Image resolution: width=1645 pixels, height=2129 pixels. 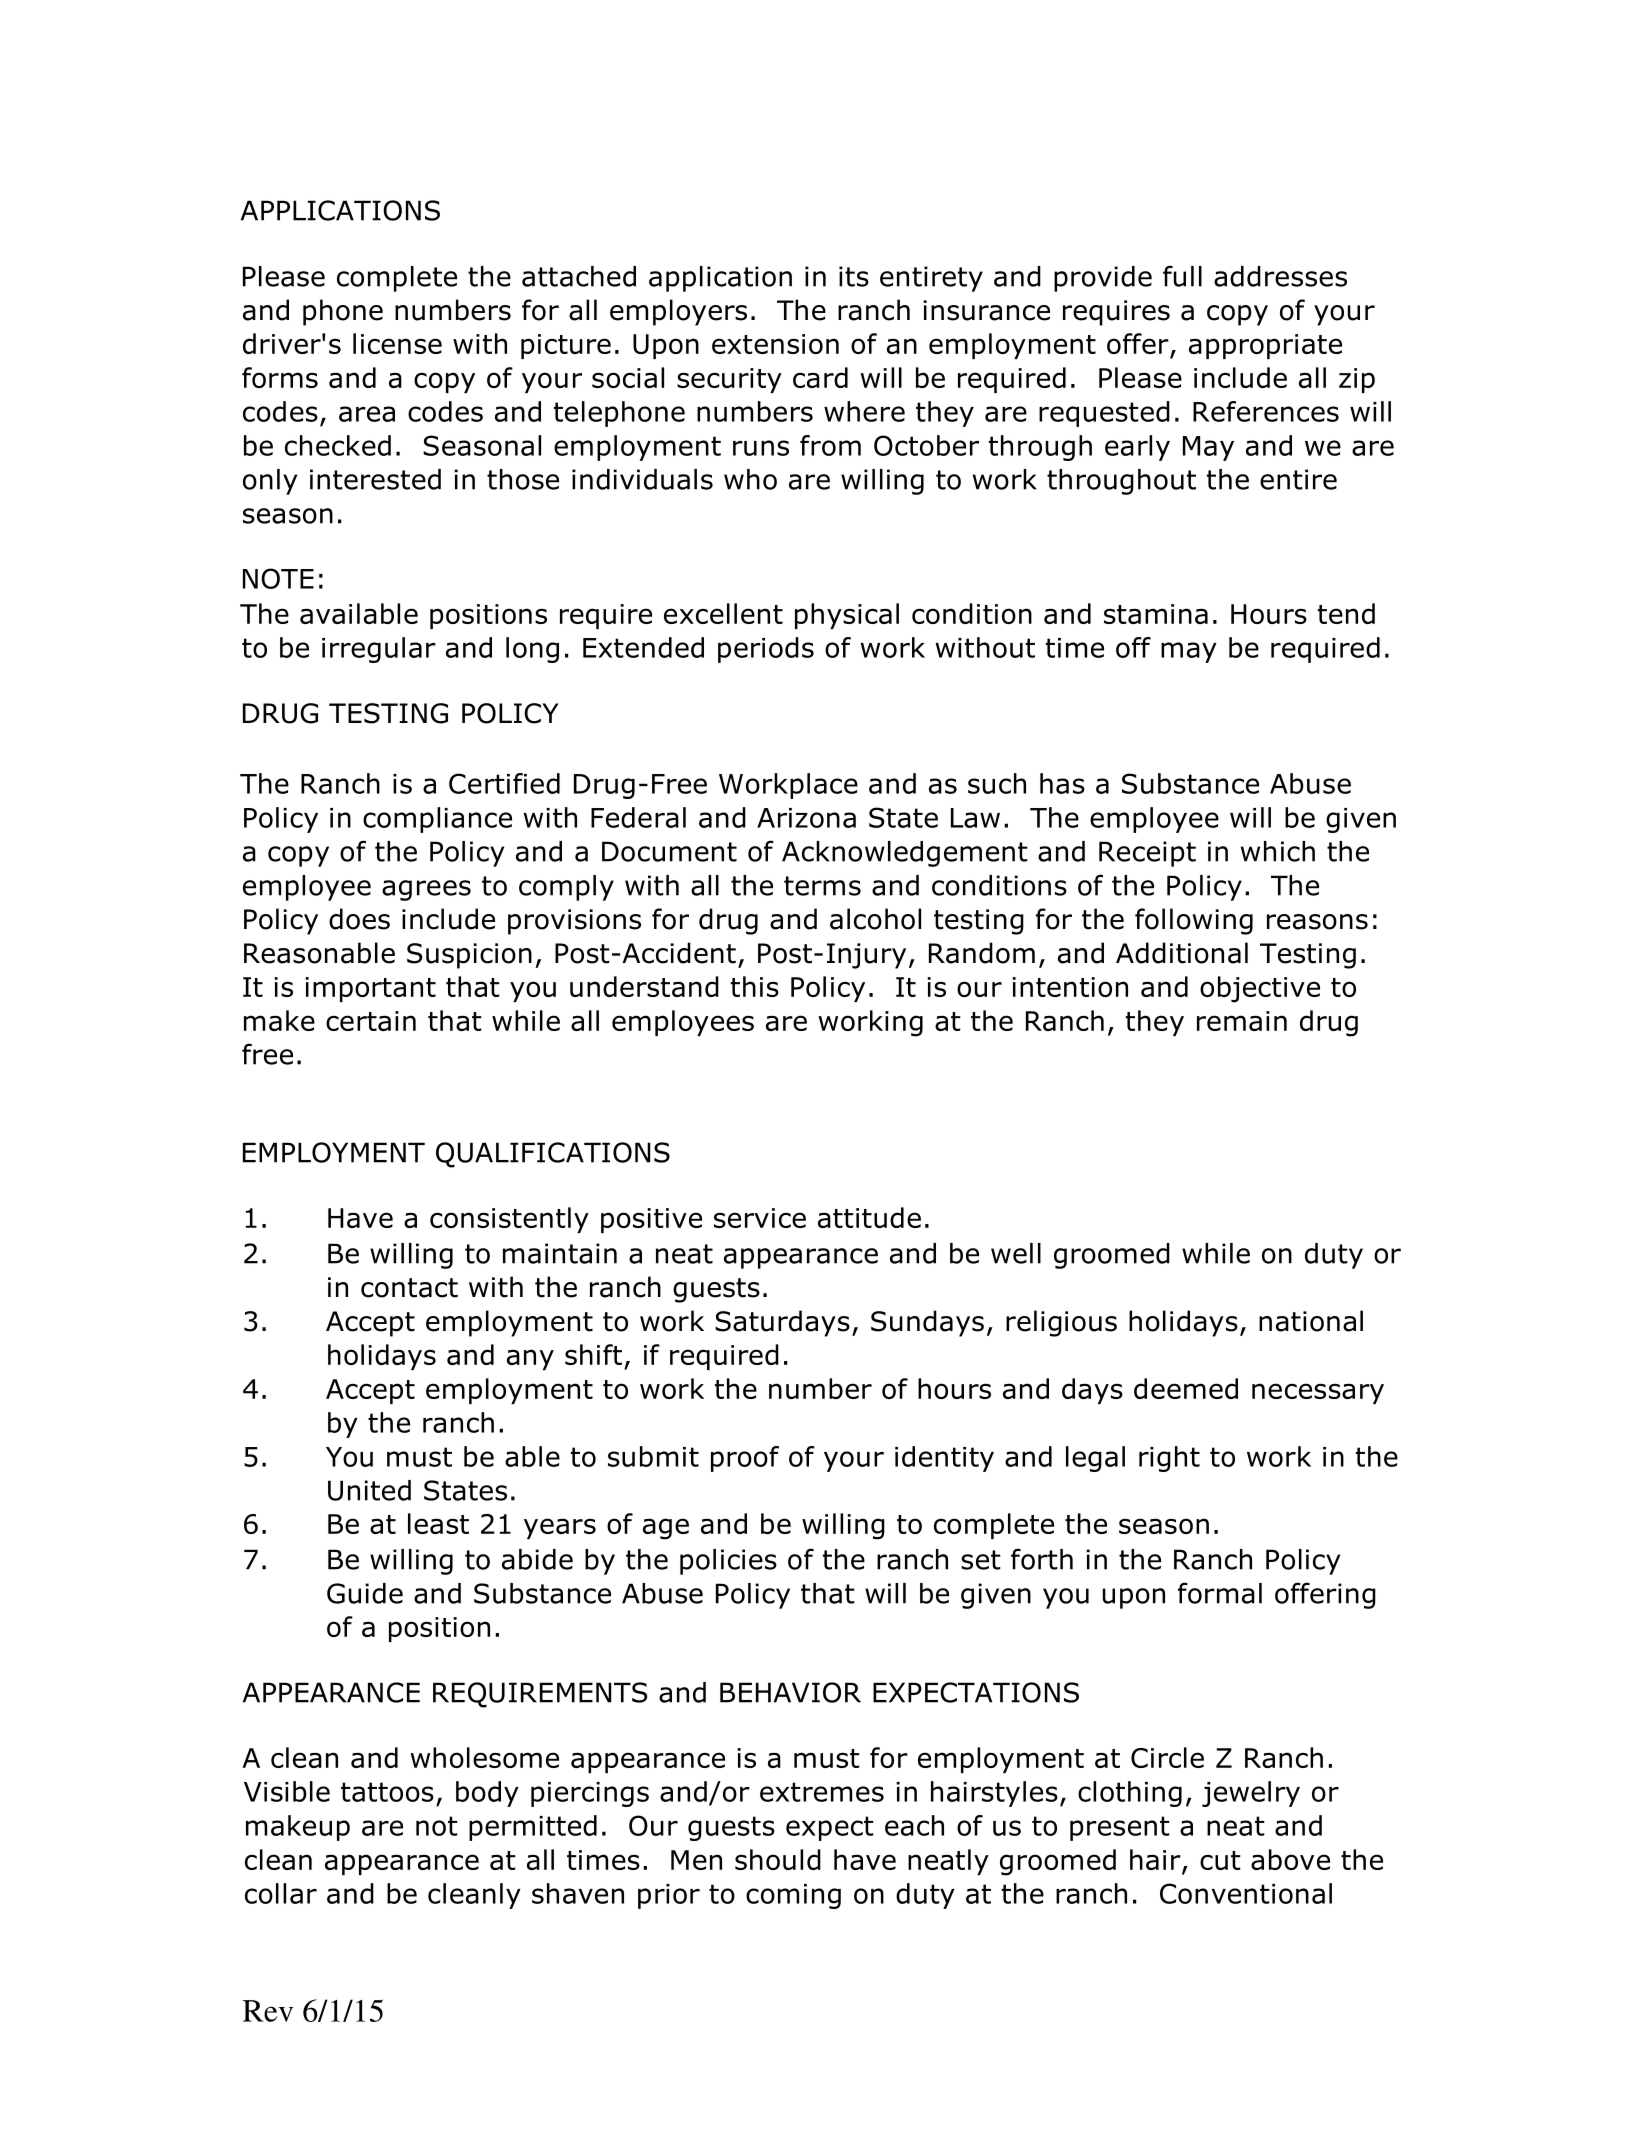 I want to click on coming, so click(x=793, y=1896).
